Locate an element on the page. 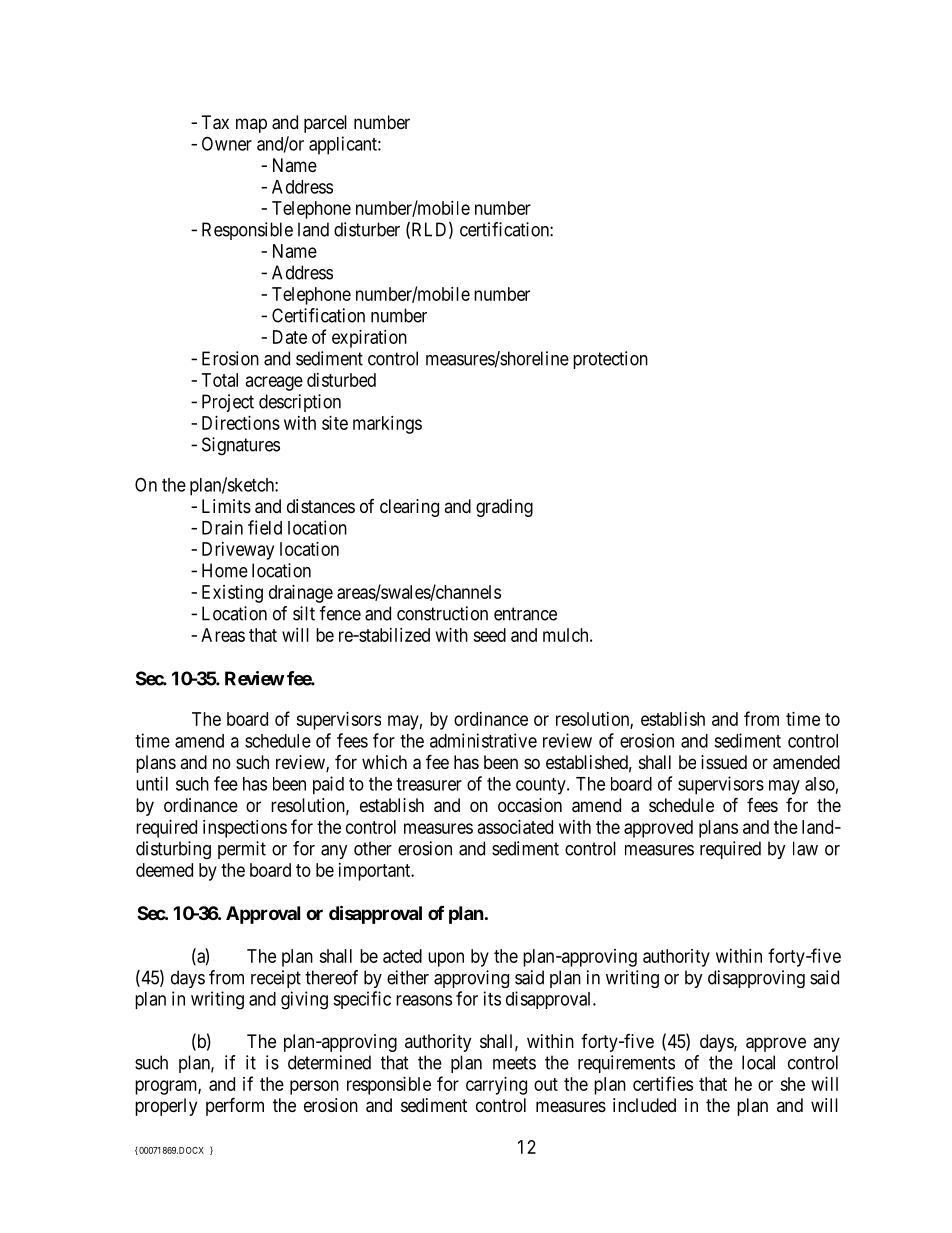 The image size is (952, 1233). grading is located at coordinates (504, 508).
